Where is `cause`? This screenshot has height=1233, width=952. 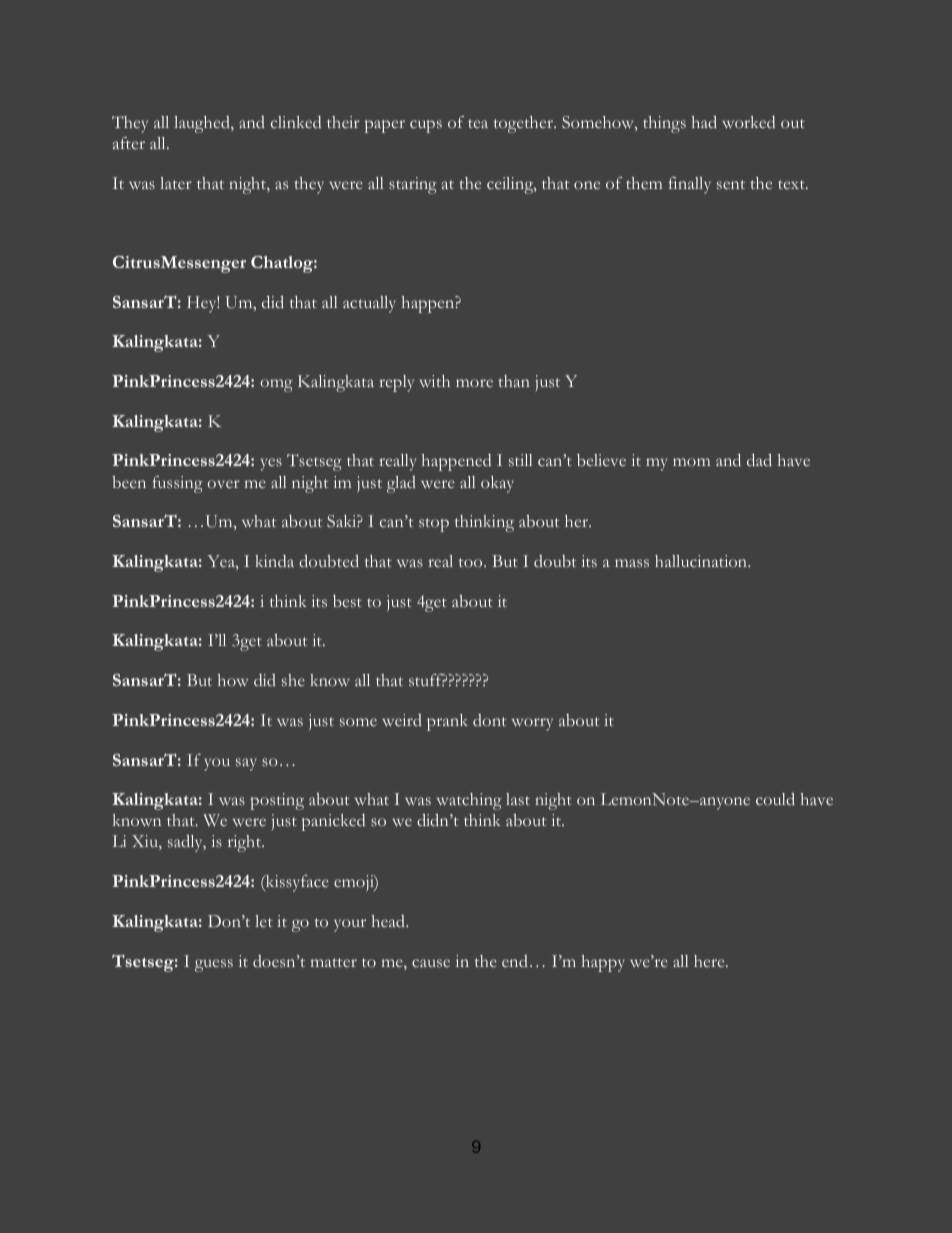 cause is located at coordinates (431, 963).
